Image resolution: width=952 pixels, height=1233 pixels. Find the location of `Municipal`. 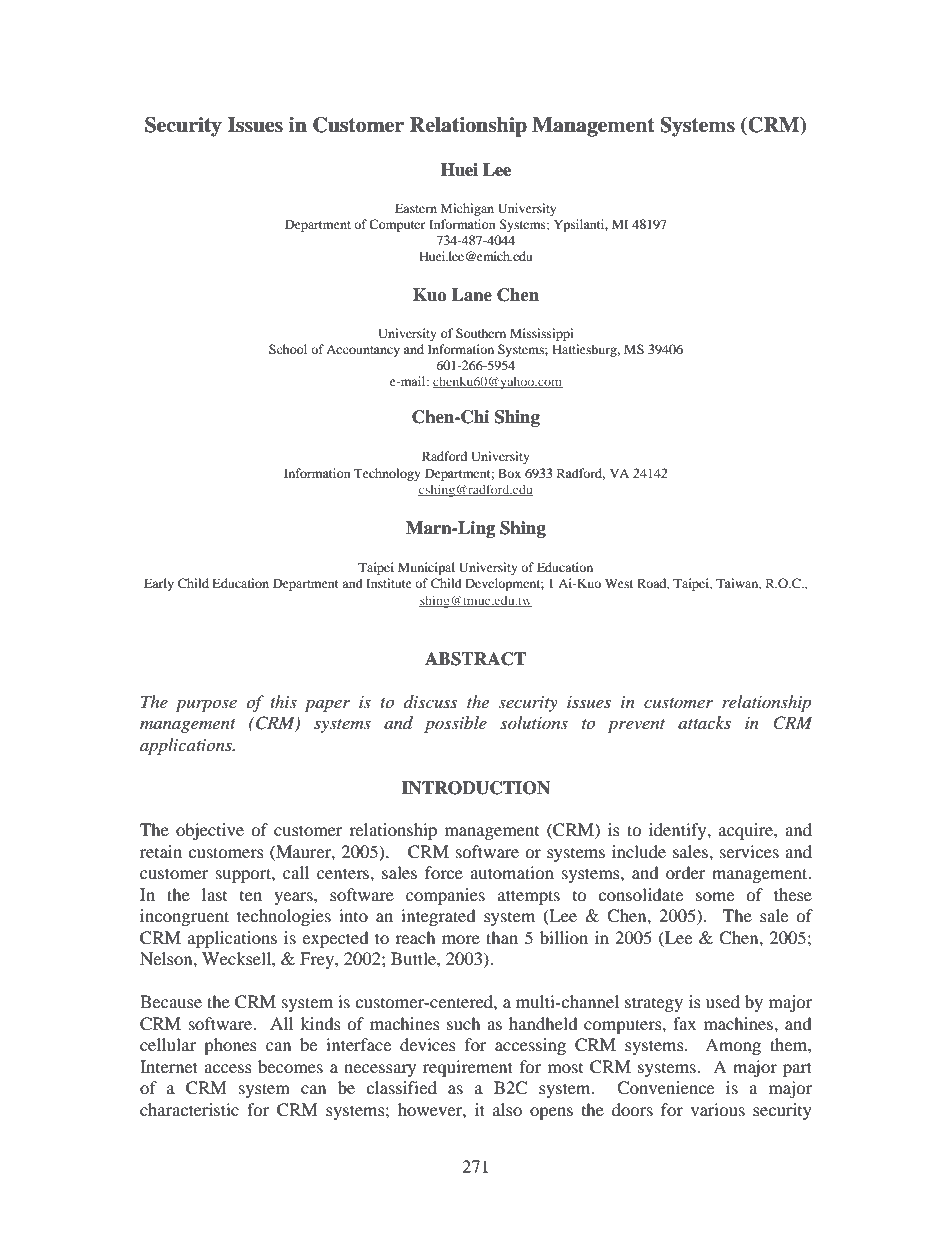

Municipal is located at coordinates (426, 568).
